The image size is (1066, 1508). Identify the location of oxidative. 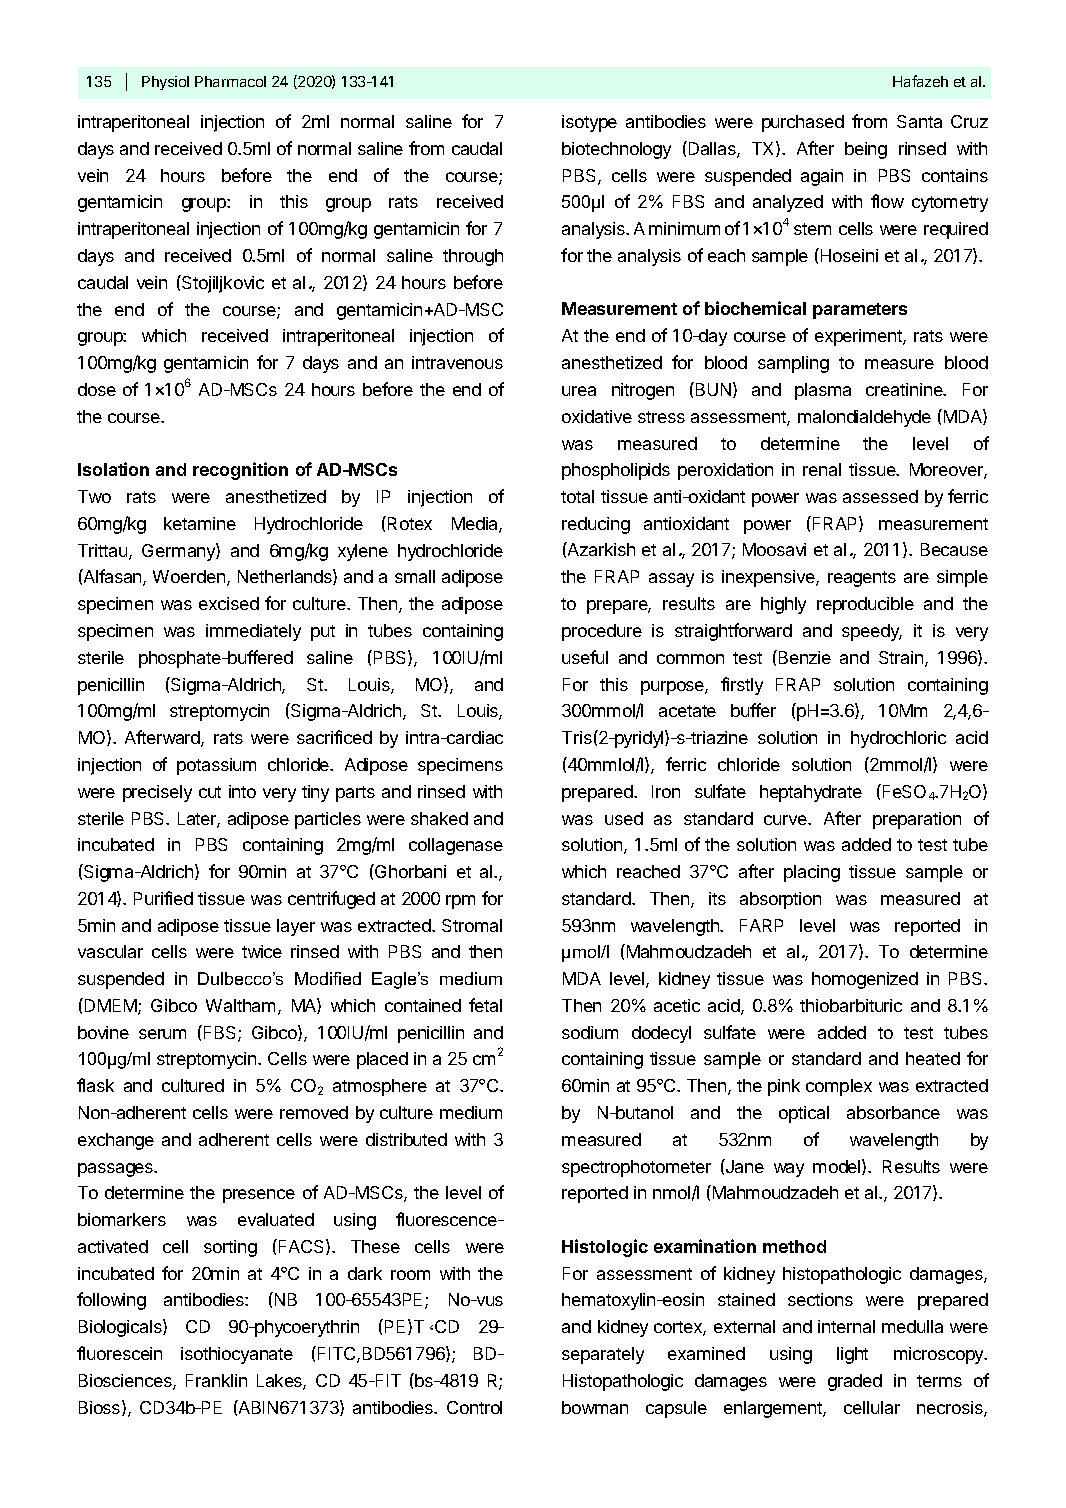
(597, 416).
